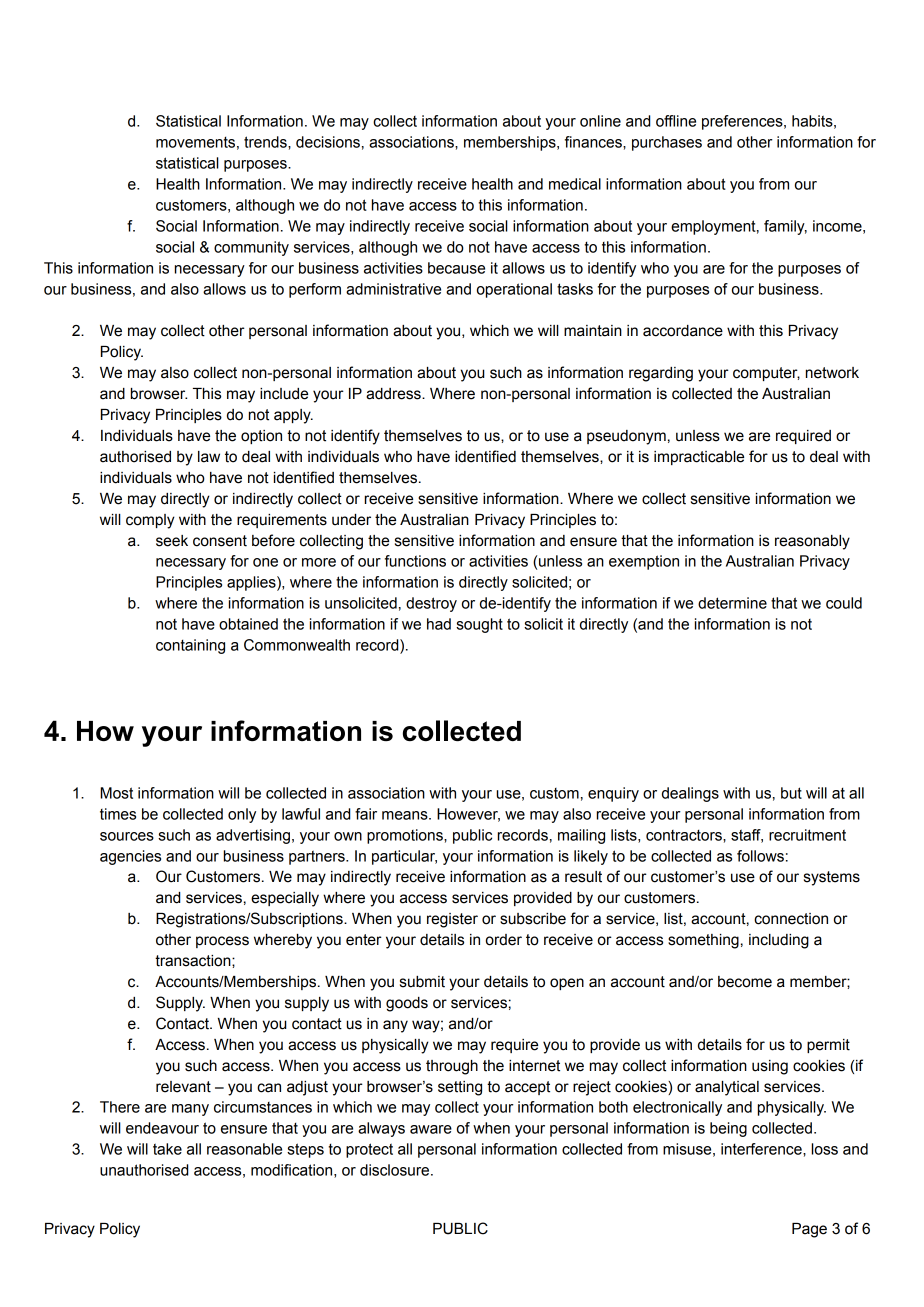 This page has width=924, height=1307. I want to click on including, so click(779, 941).
